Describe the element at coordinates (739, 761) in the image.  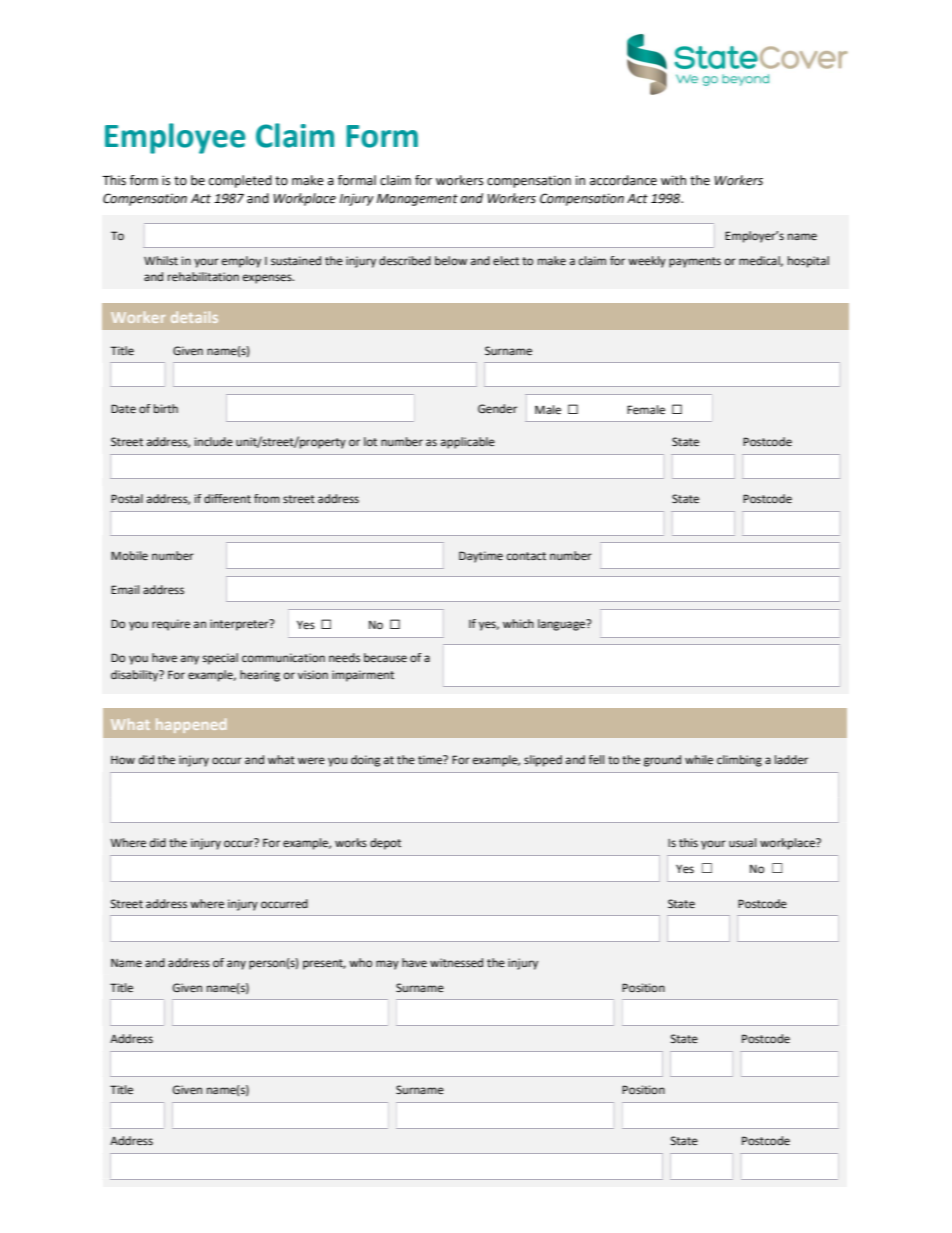
I see `climbing` at that location.
